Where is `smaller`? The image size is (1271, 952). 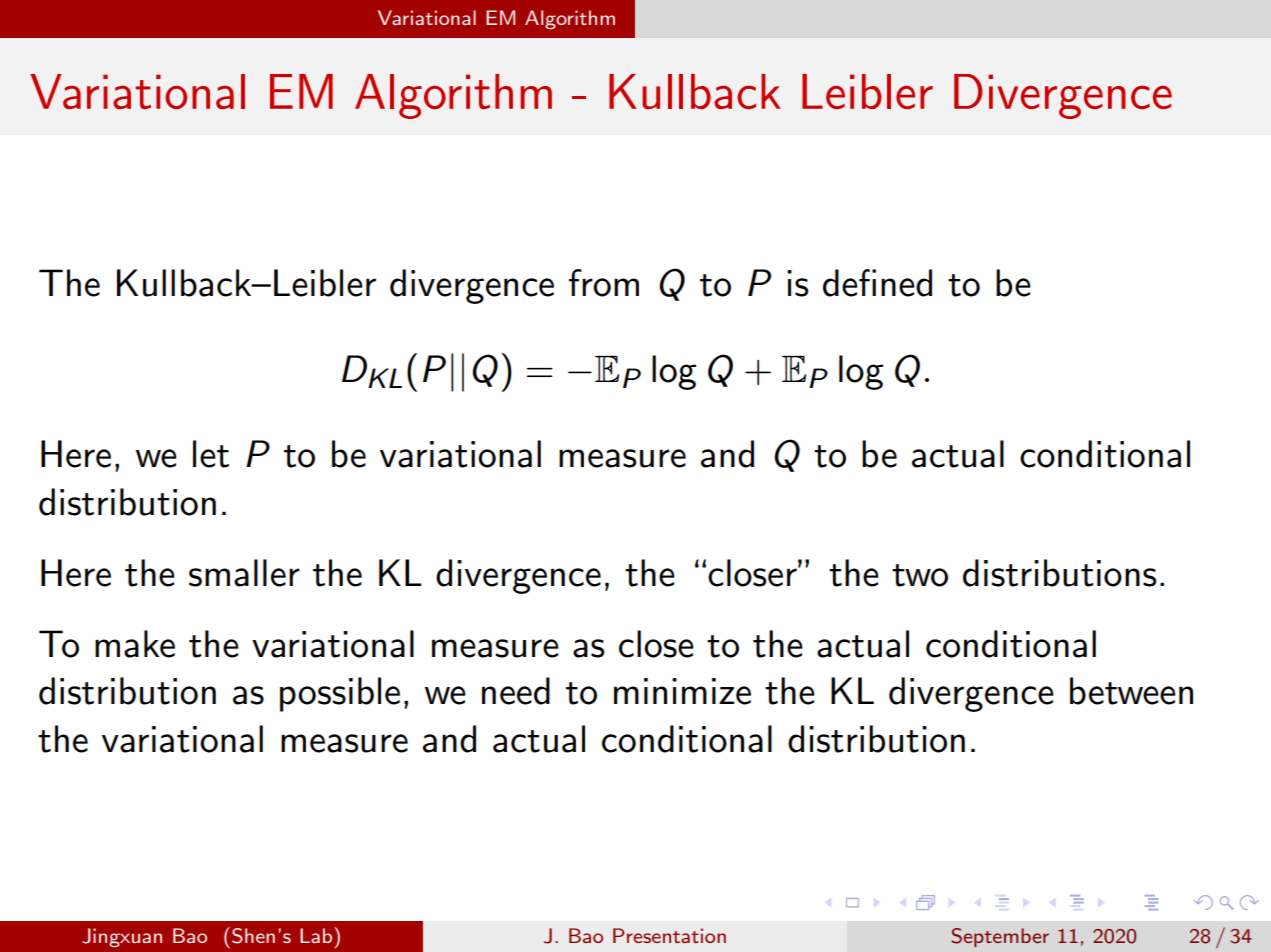 smaller is located at coordinates (244, 573).
